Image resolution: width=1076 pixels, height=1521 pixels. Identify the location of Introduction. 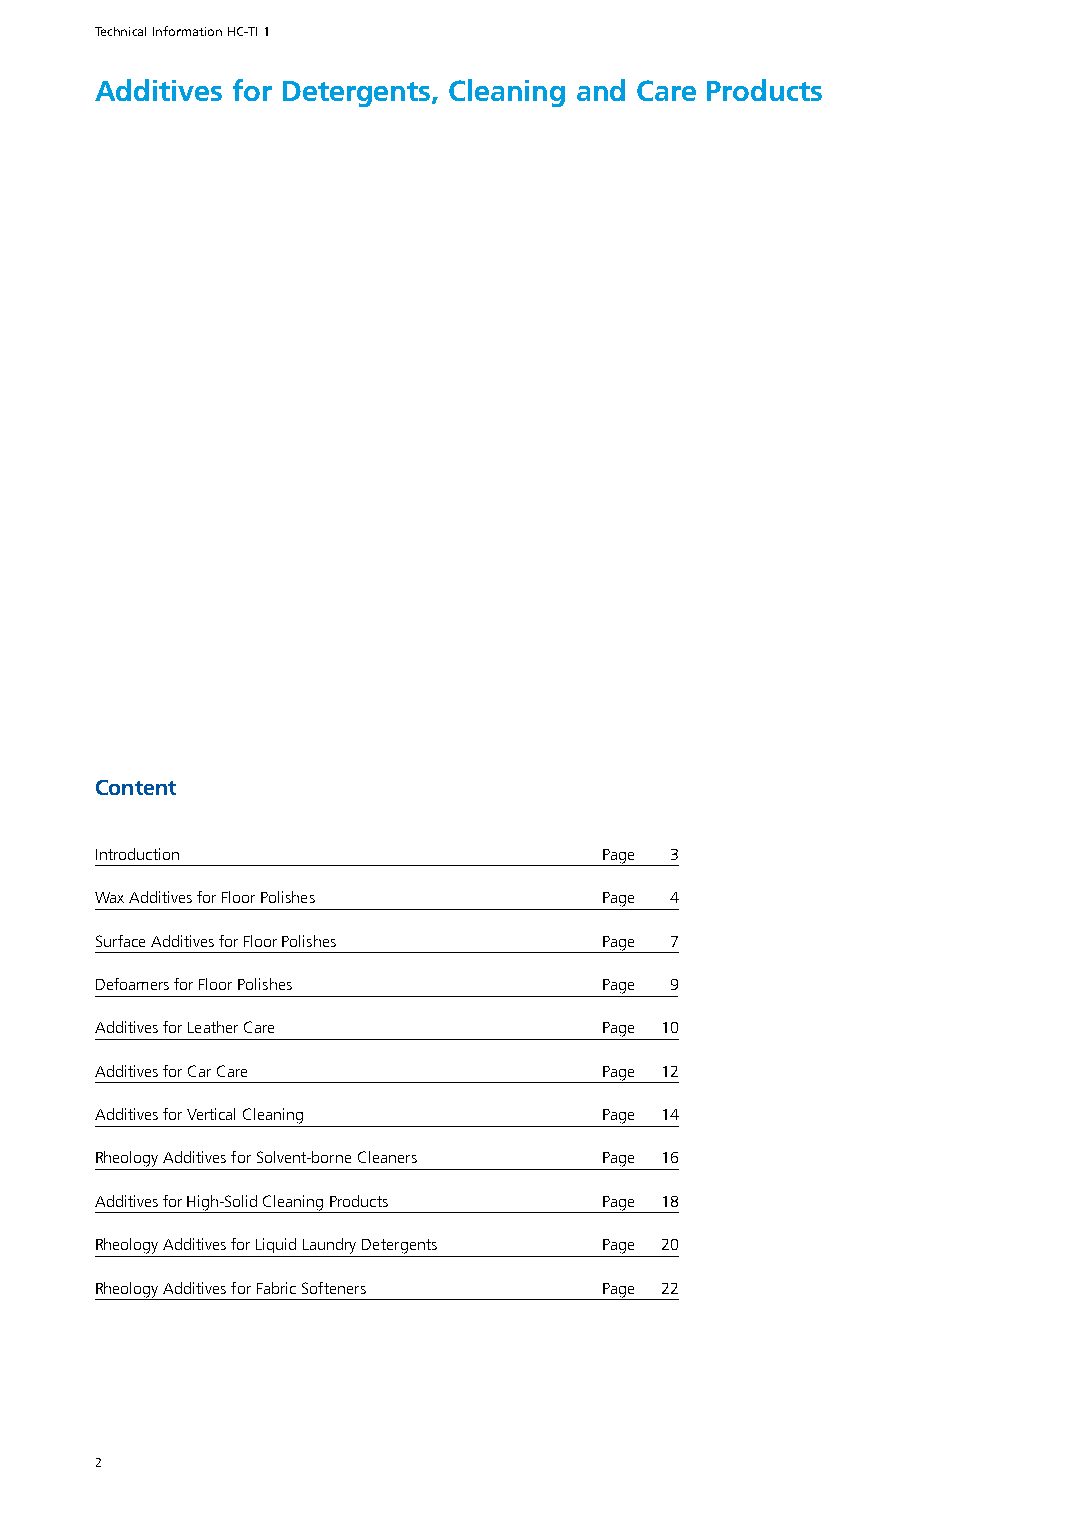
(137, 854).
